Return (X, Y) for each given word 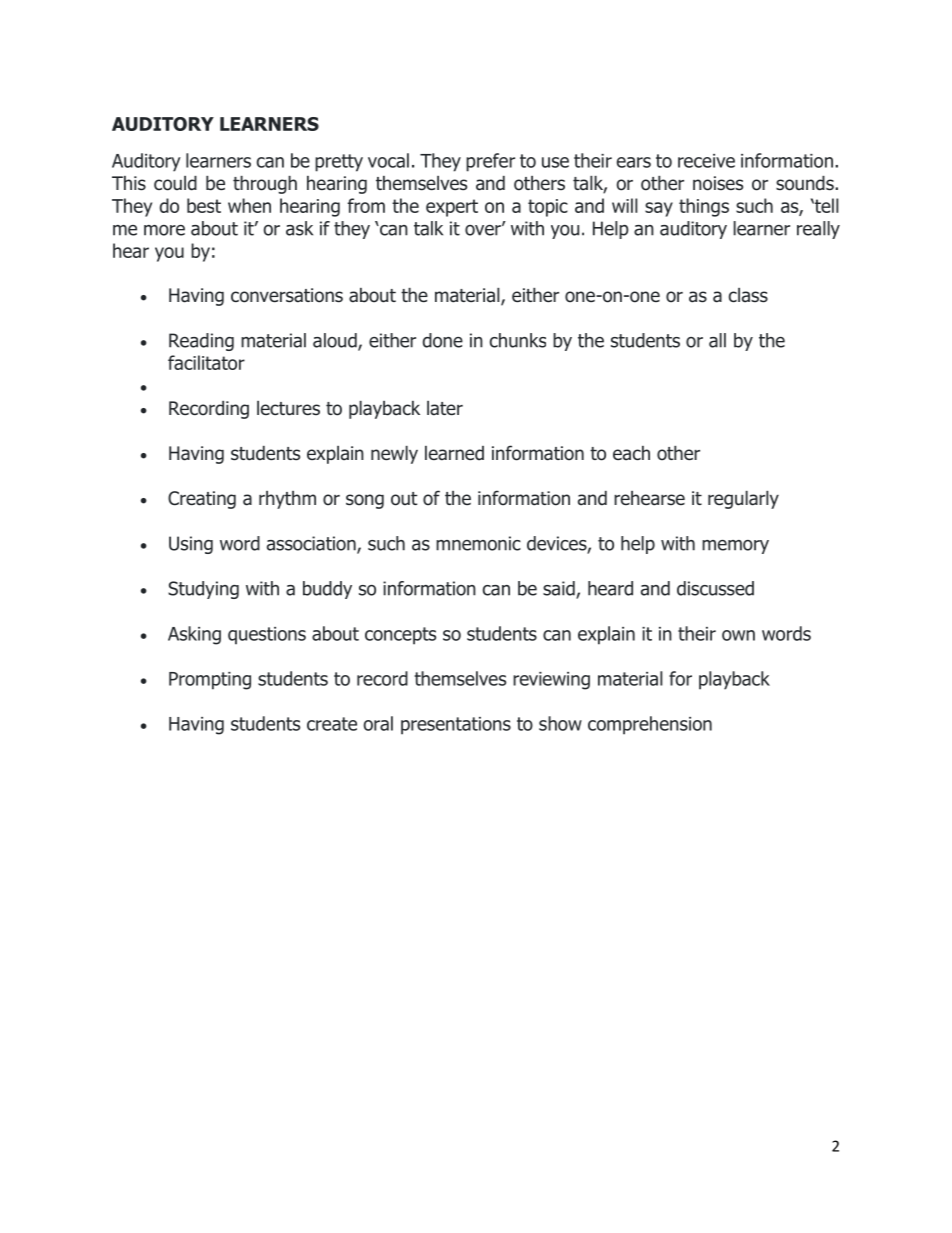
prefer (490, 162)
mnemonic (478, 543)
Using (191, 545)
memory (735, 547)
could (175, 183)
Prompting (210, 681)
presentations (456, 726)
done (443, 340)
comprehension (650, 725)
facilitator (206, 362)
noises (718, 183)
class (748, 295)
